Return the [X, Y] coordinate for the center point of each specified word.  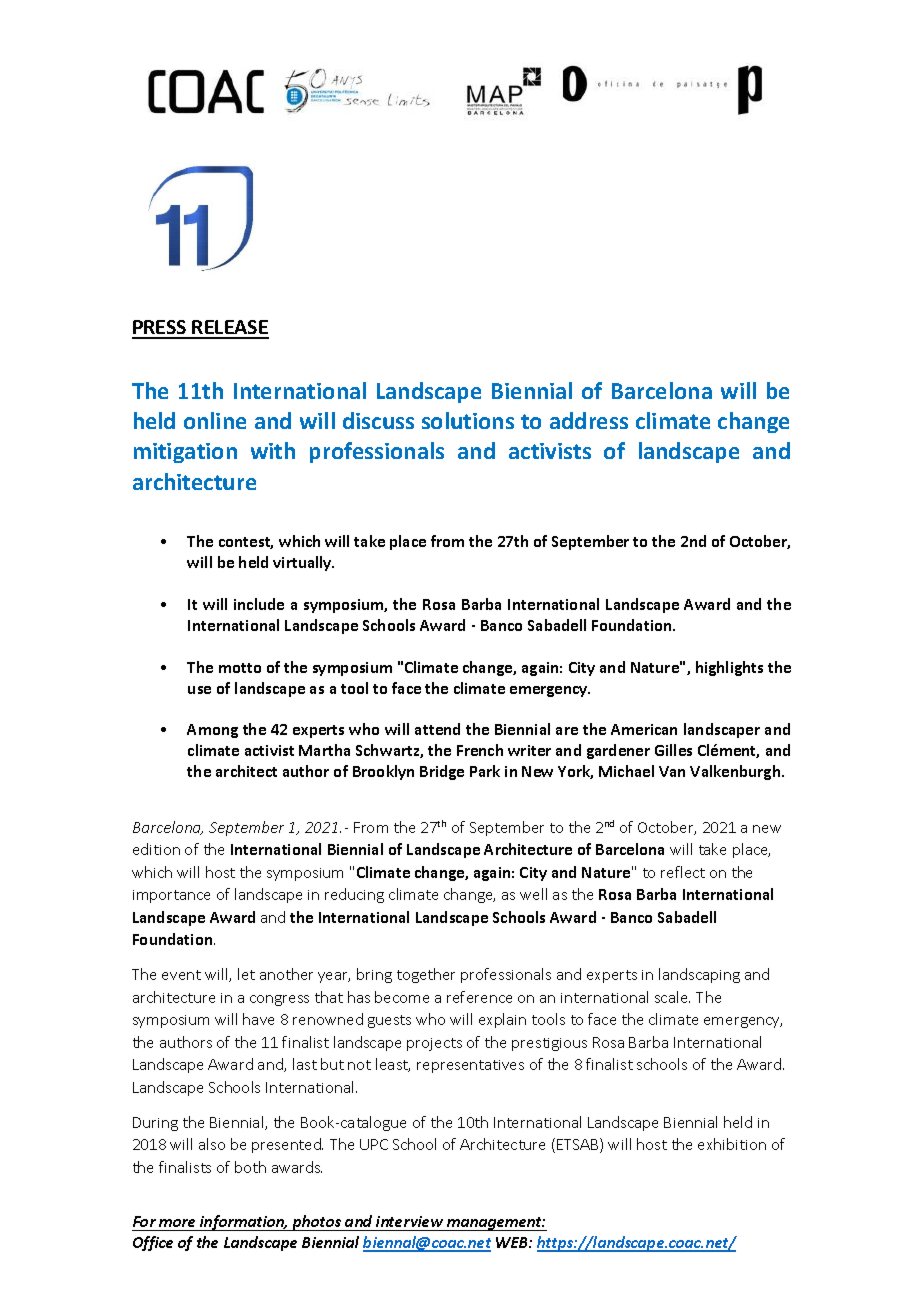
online [215, 420]
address [589, 420]
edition [156, 849]
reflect [683, 872]
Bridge [442, 772]
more [177, 1223]
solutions [468, 420]
